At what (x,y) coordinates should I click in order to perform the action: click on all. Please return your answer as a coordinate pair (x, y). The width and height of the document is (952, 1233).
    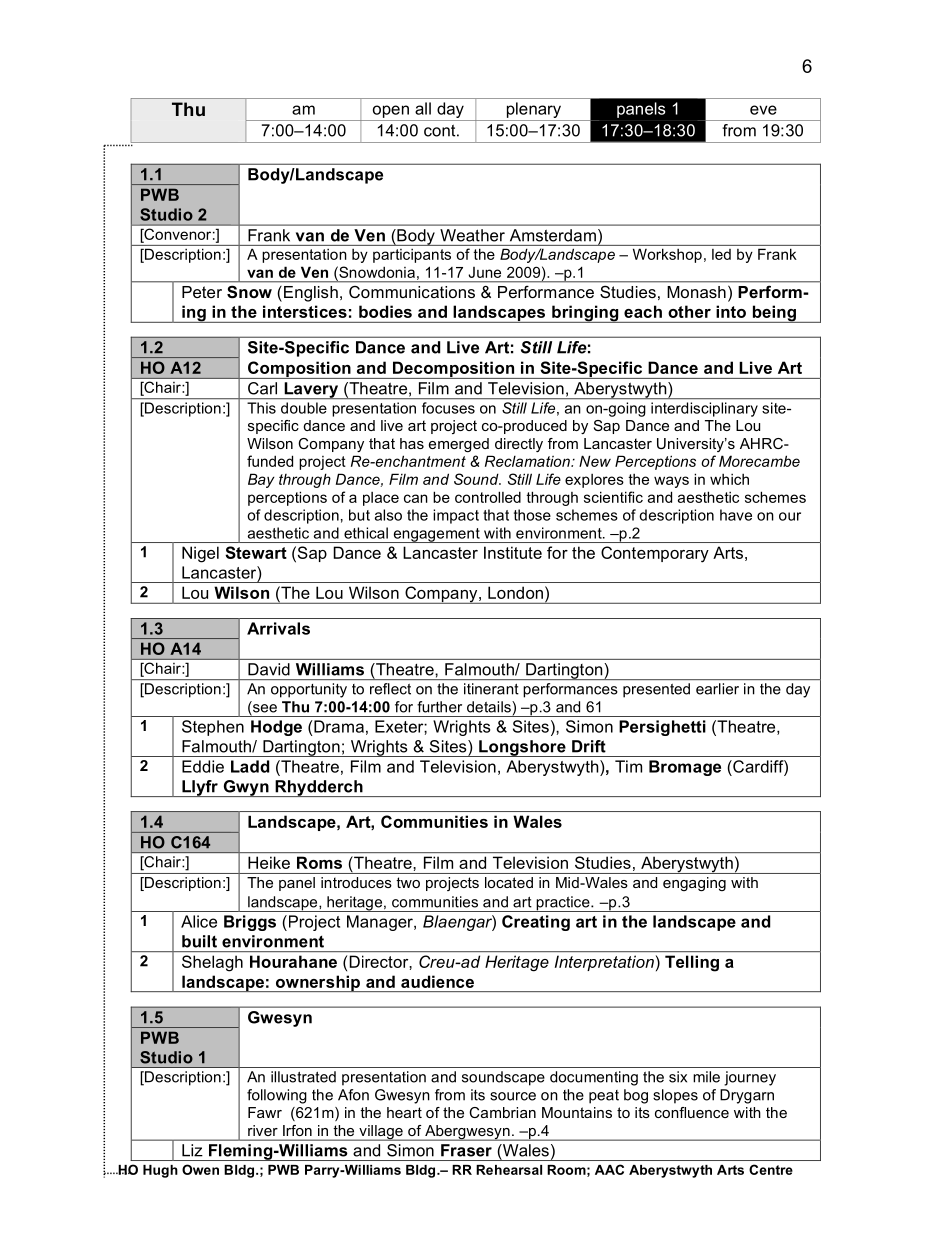
    Looking at the image, I should click on (423, 108).
